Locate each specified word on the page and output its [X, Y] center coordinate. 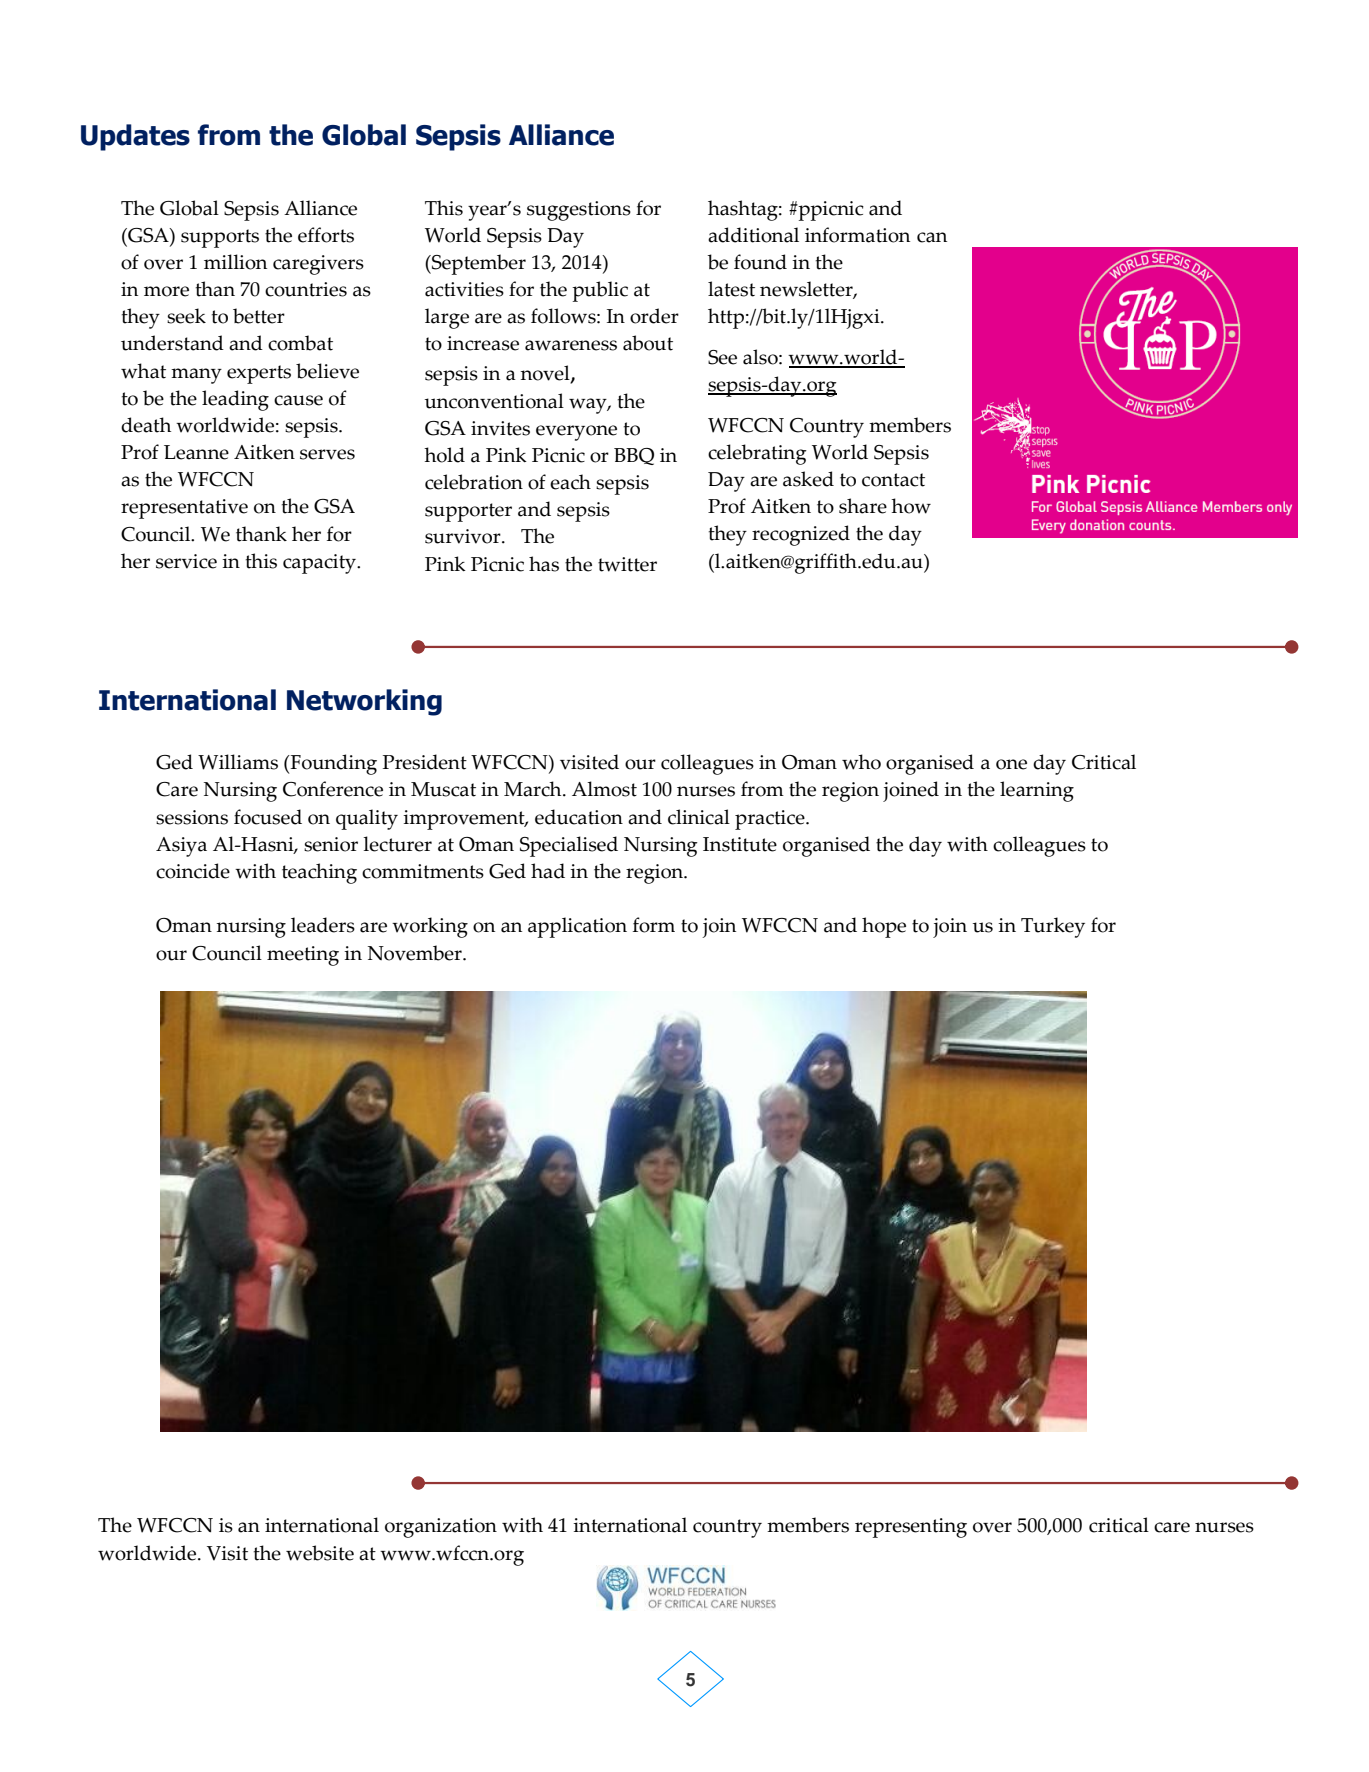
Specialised [569, 846]
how [911, 506]
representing [911, 1528]
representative [184, 509]
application [577, 927]
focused [268, 817]
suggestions [579, 211]
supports [220, 238]
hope [884, 927]
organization [441, 1528]
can [932, 237]
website [320, 1553]
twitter [627, 564]
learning [1037, 791]
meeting [303, 956]
